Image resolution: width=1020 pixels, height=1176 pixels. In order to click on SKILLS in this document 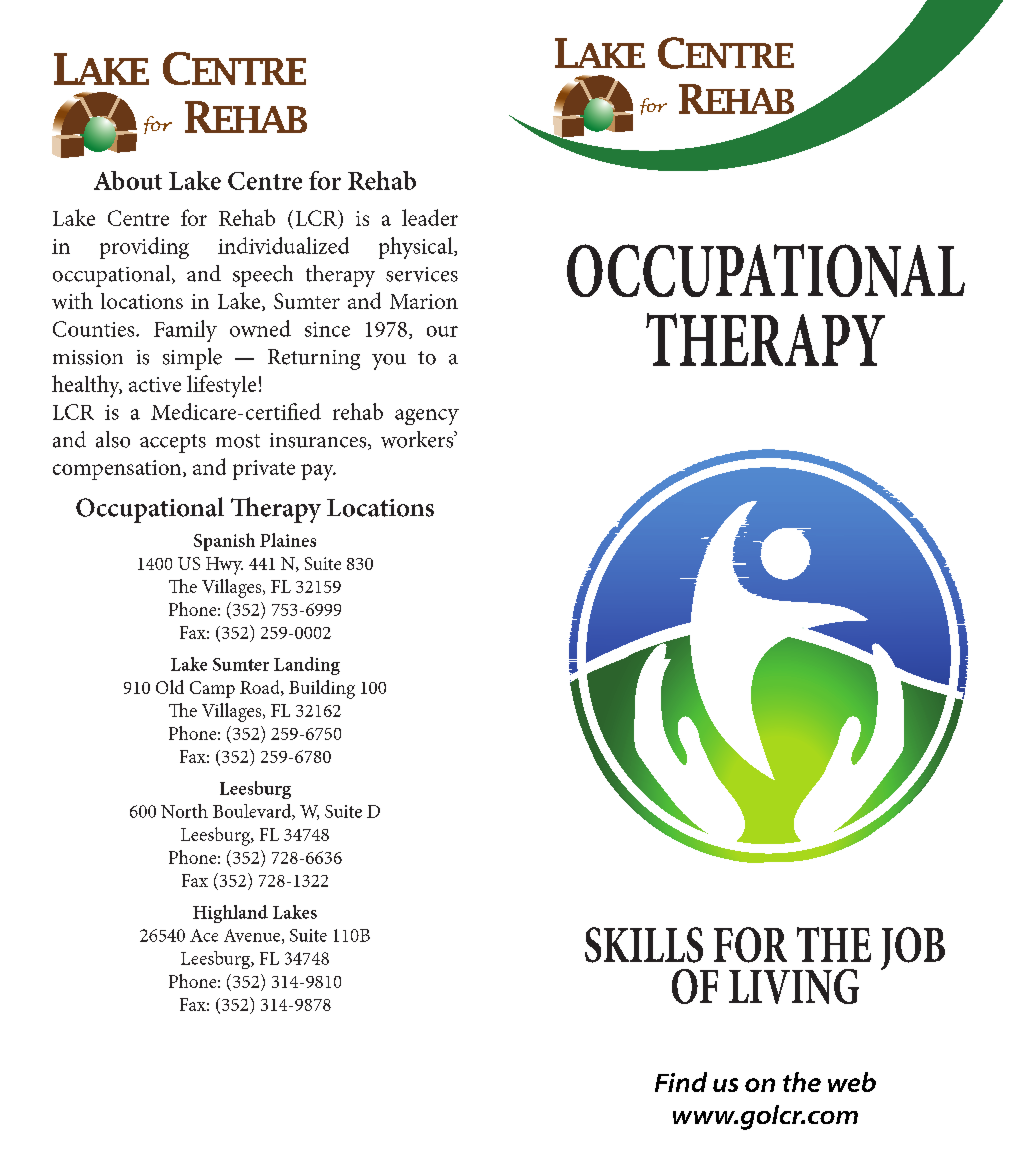, I will do `click(644, 945)`.
